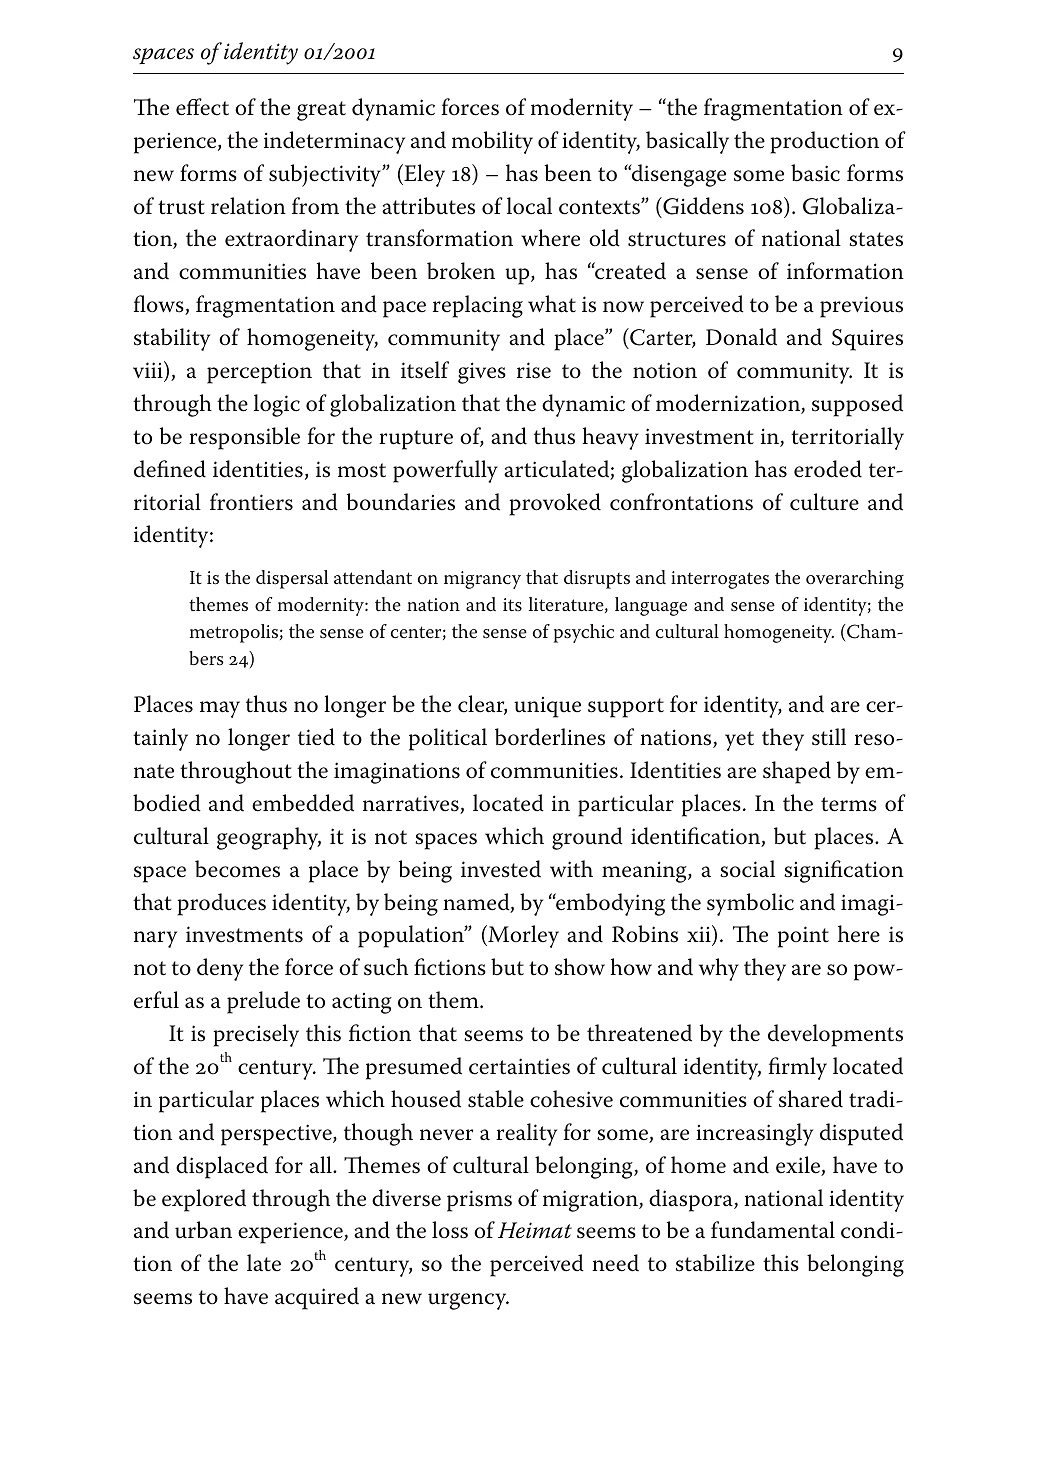 The height and width of the screenshot is (1472, 1037). Describe the element at coordinates (829, 737) in the screenshot. I see `still` at that location.
